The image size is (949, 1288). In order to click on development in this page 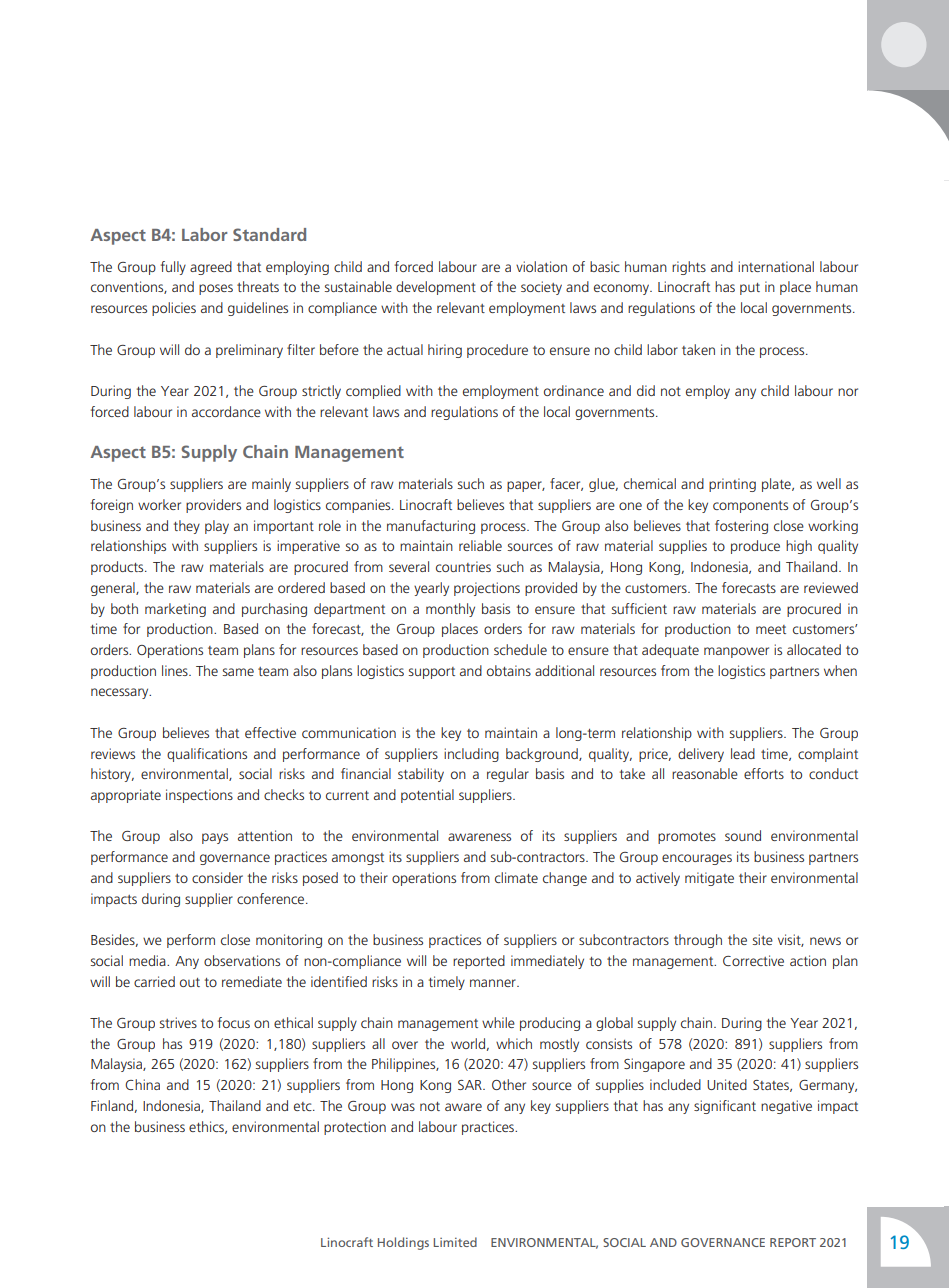, I will do `click(436, 288)`.
